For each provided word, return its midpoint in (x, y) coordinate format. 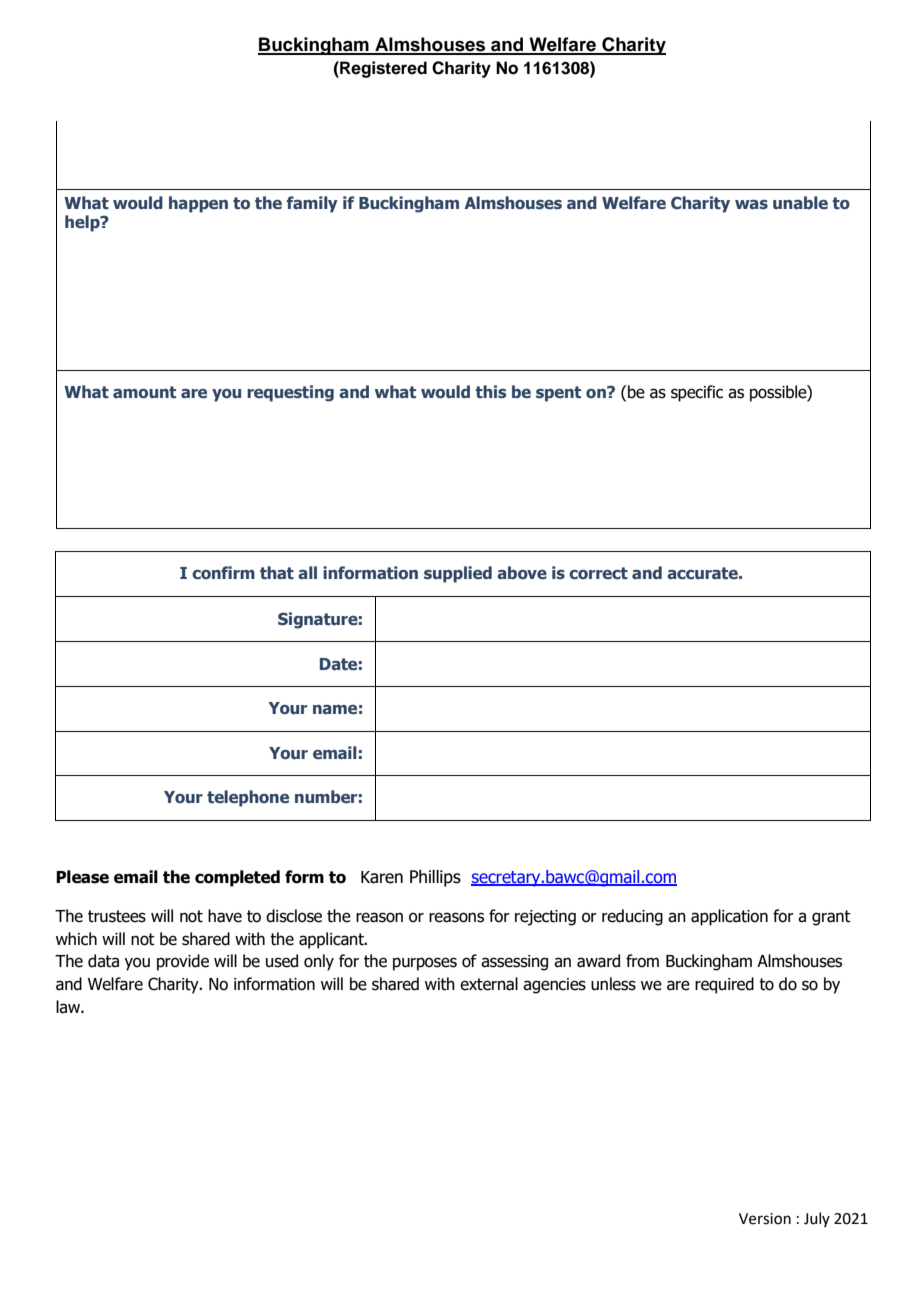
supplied (458, 574)
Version (765, 1219)
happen (198, 204)
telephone (248, 798)
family (312, 204)
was (751, 204)
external (489, 984)
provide (183, 962)
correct (598, 573)
